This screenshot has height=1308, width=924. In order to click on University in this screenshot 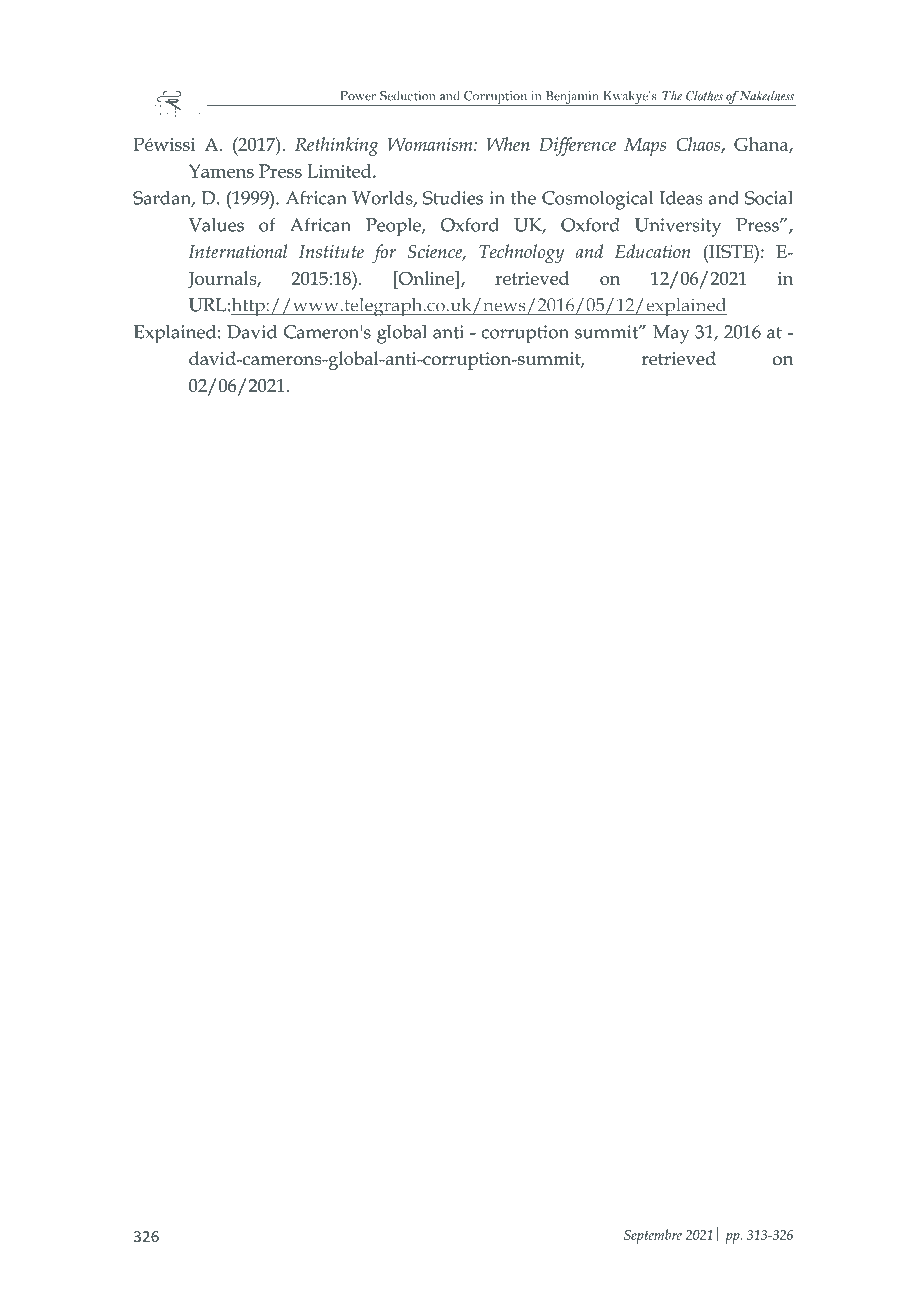, I will do `click(678, 227)`.
